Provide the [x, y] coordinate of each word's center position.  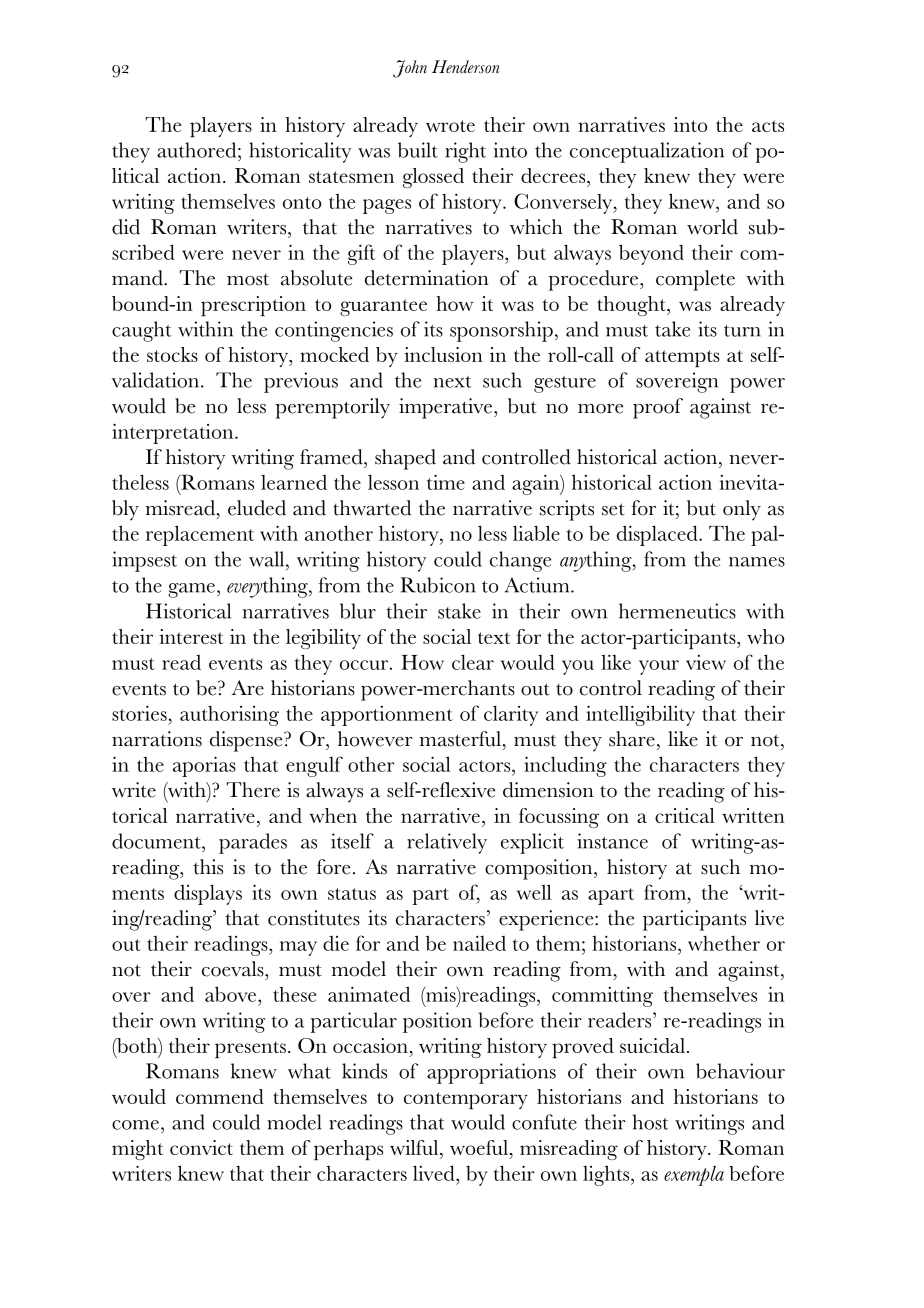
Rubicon [438, 585]
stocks [172, 354]
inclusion [443, 354]
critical [685, 815]
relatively [447, 843]
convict [201, 1147]
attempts [682, 358]
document [157, 841]
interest [191, 636]
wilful [415, 1147]
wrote [450, 126]
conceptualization [647, 152]
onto [302, 203]
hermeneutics [677, 611]
